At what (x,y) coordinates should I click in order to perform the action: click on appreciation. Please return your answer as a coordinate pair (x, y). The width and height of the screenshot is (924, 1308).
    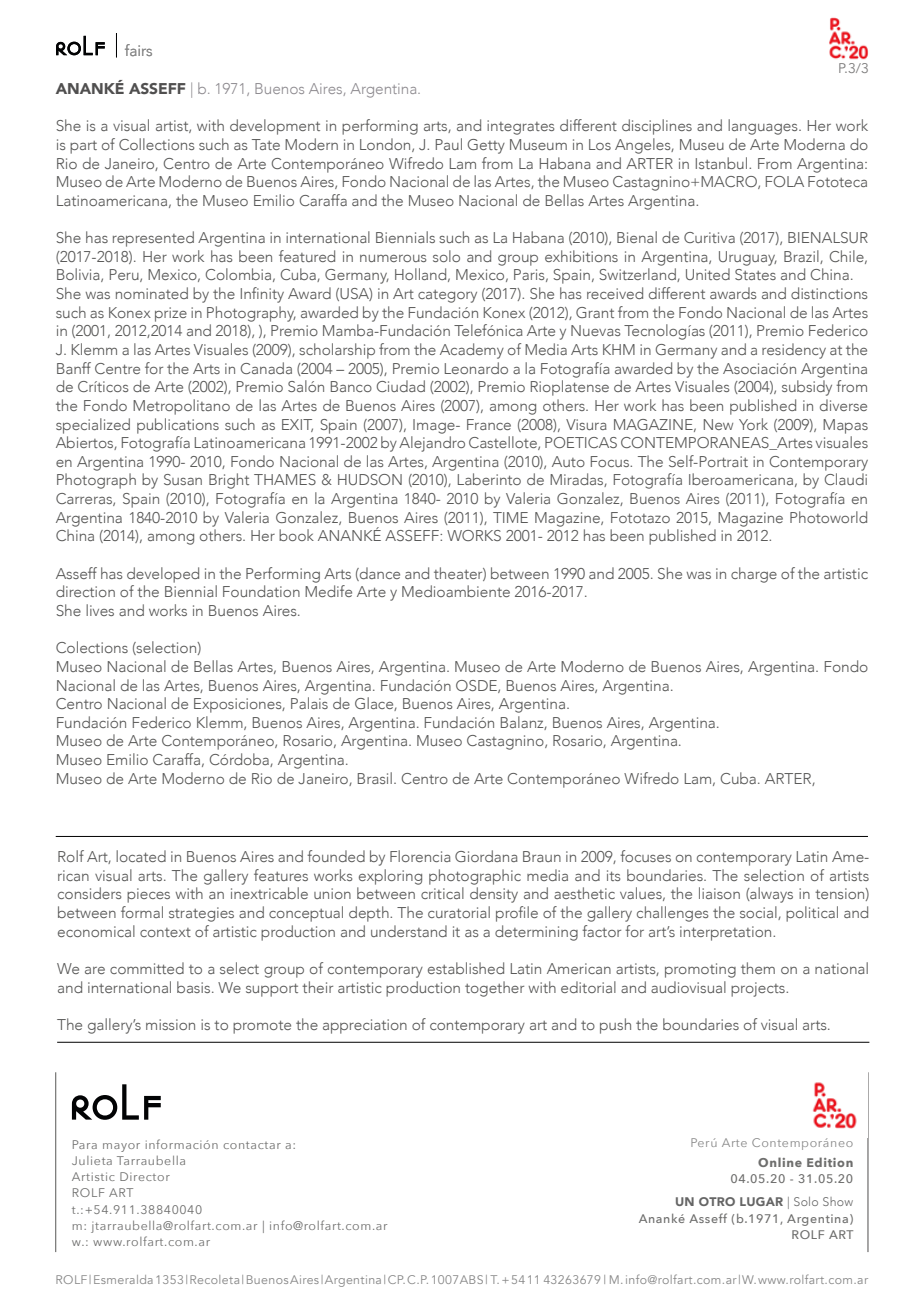
    Looking at the image, I should click on (365, 1026).
